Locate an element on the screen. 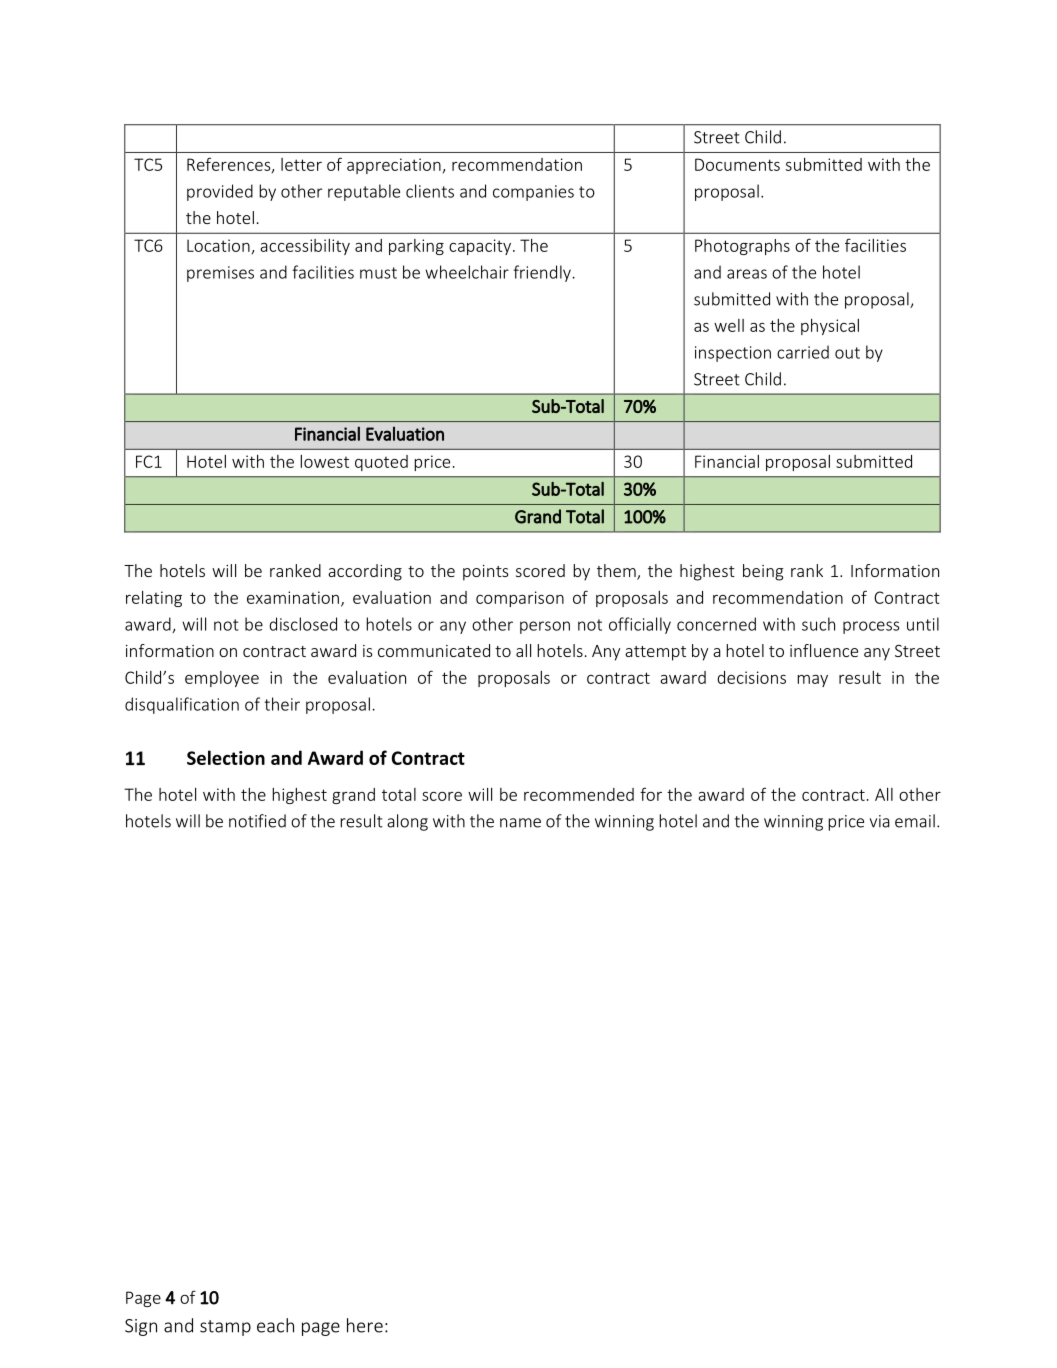 This screenshot has width=1057, height=1368. examination is located at coordinates (293, 597).
